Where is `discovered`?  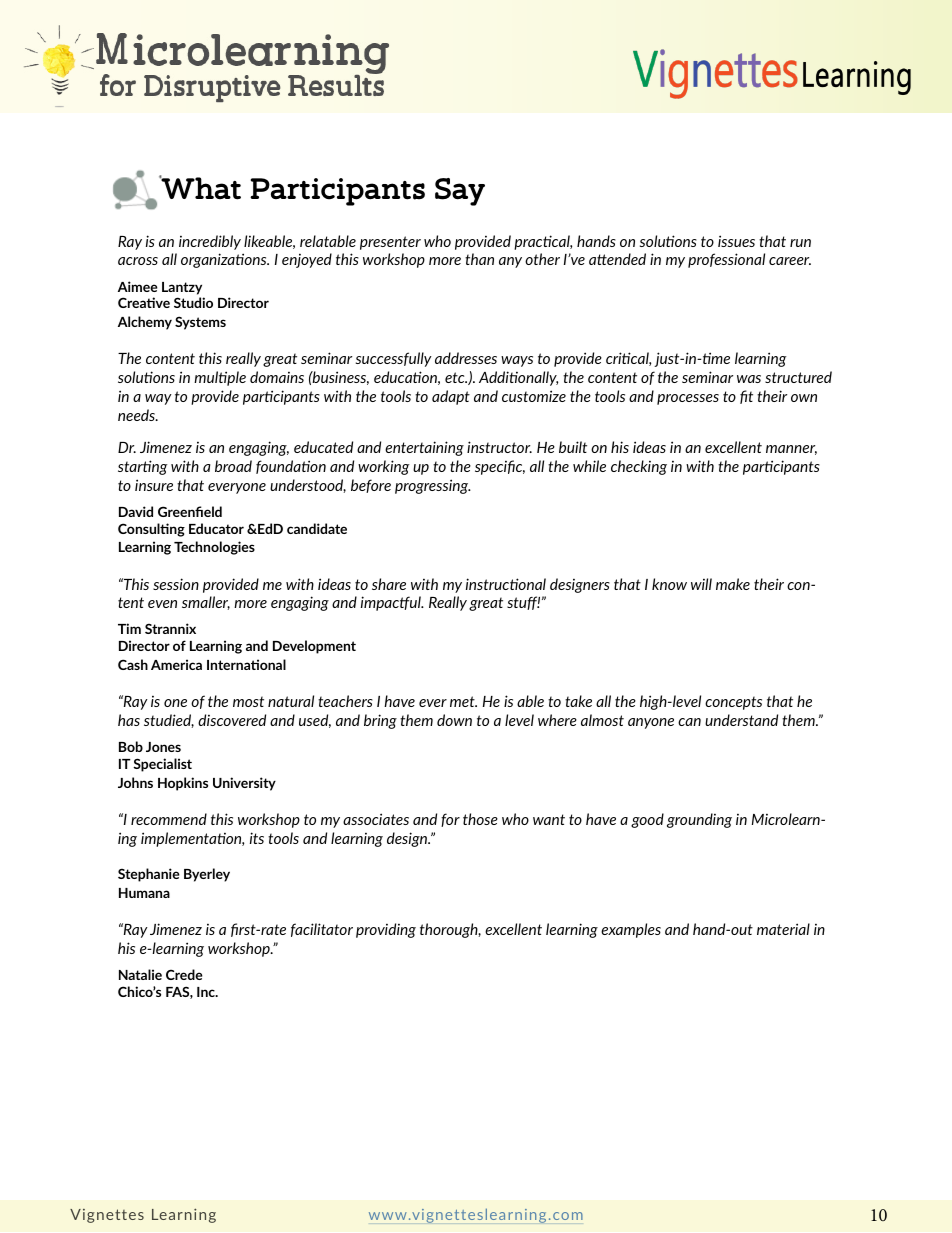
discovered is located at coordinates (232, 720).
